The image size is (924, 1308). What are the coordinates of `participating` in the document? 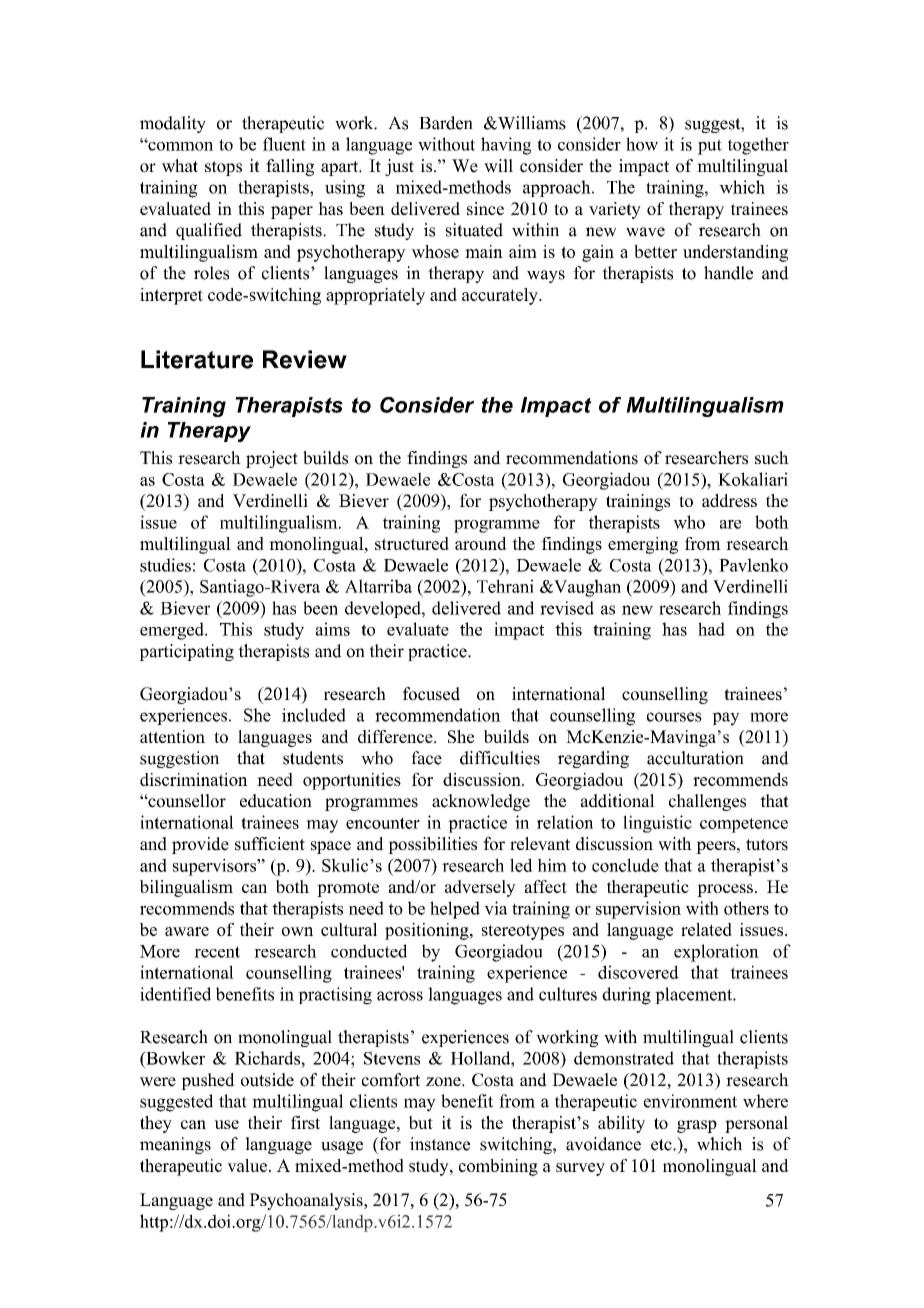 It's located at (187, 652).
